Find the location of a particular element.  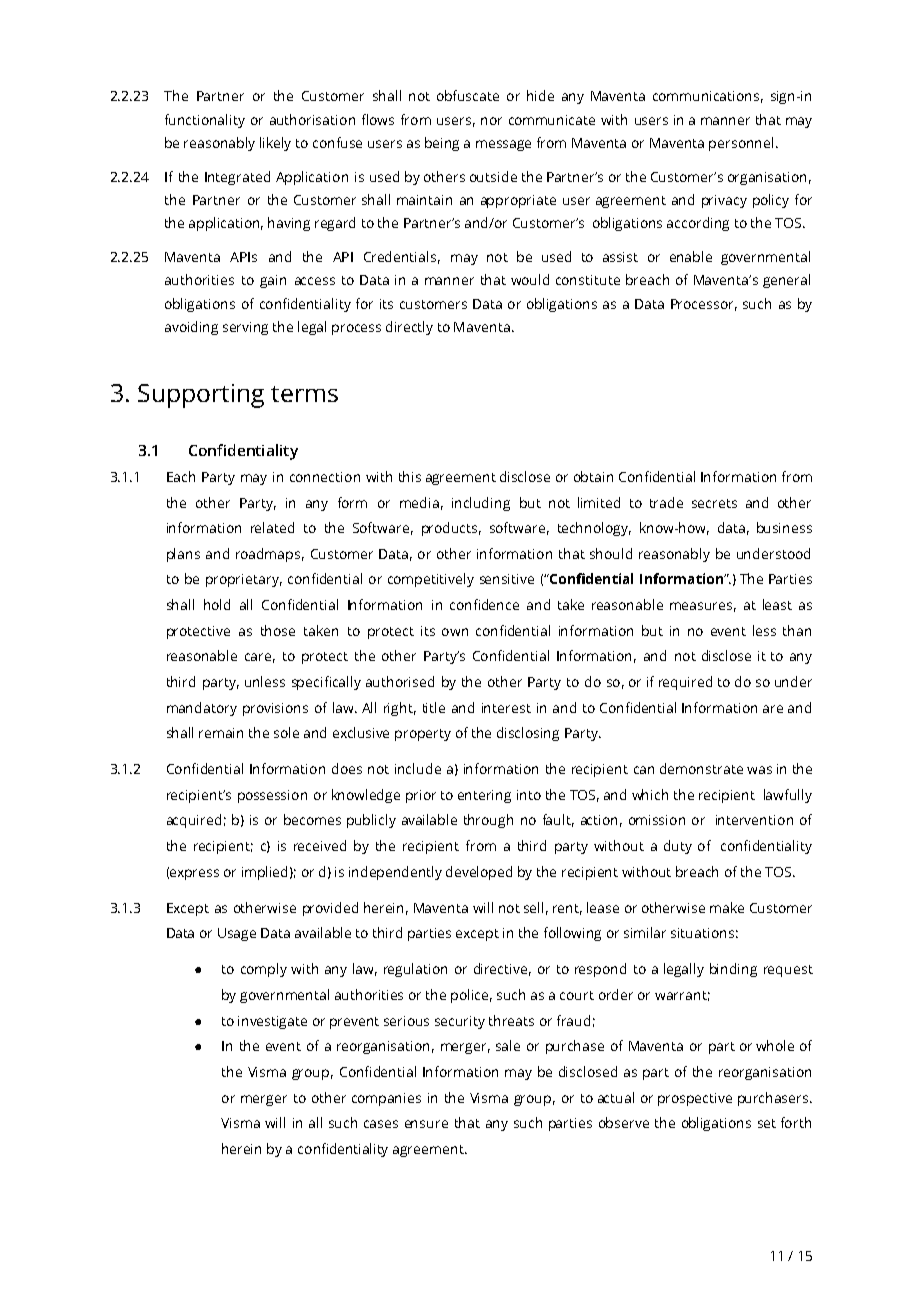

would is located at coordinates (530, 279).
